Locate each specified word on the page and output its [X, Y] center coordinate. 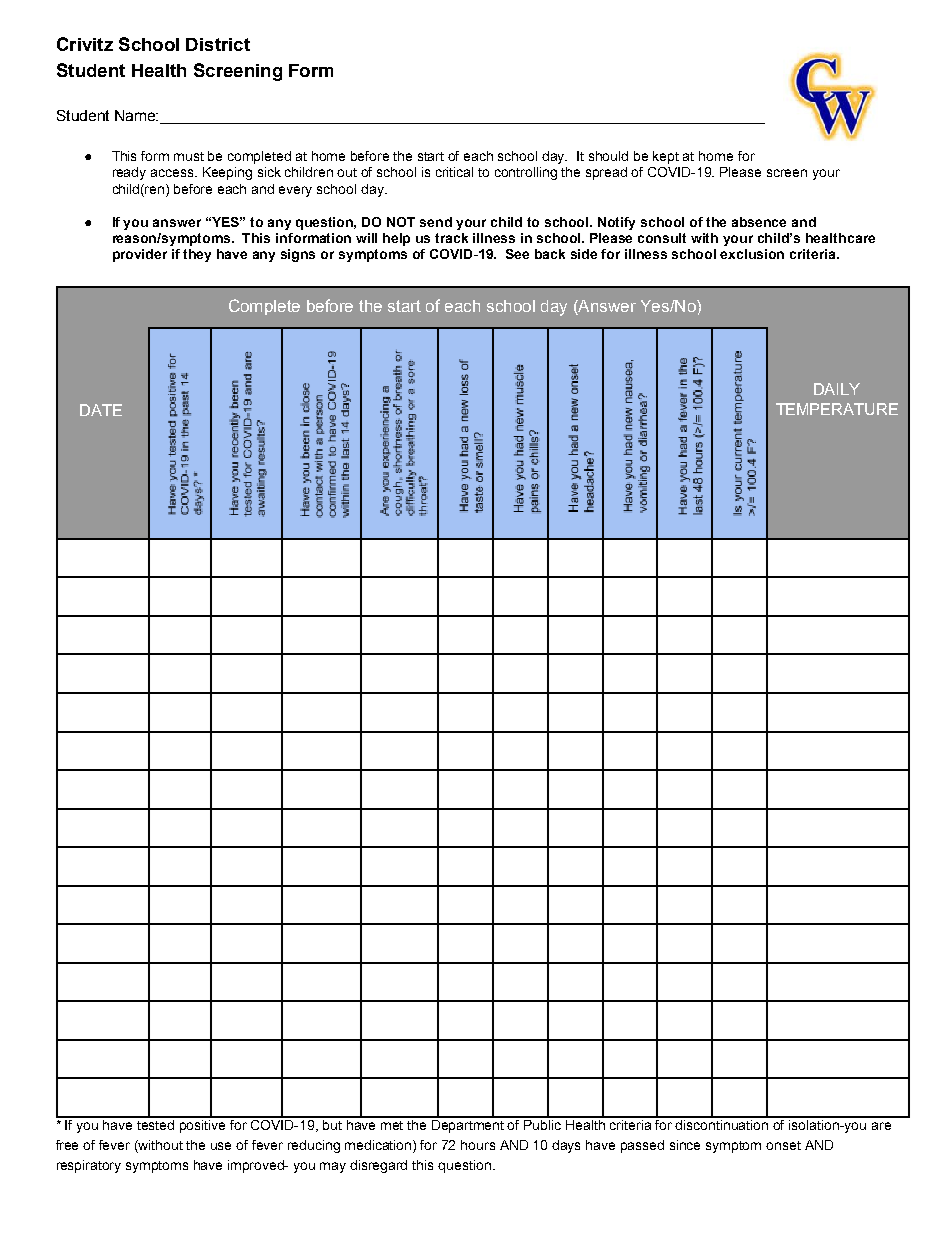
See [517, 254]
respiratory [89, 1166]
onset [783, 1145]
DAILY [837, 389]
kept [666, 157]
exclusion [752, 254]
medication [379, 1146]
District [218, 44]
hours [478, 1145]
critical [454, 172]
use [221, 1146]
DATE [101, 410]
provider [140, 255]
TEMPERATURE [837, 409]
